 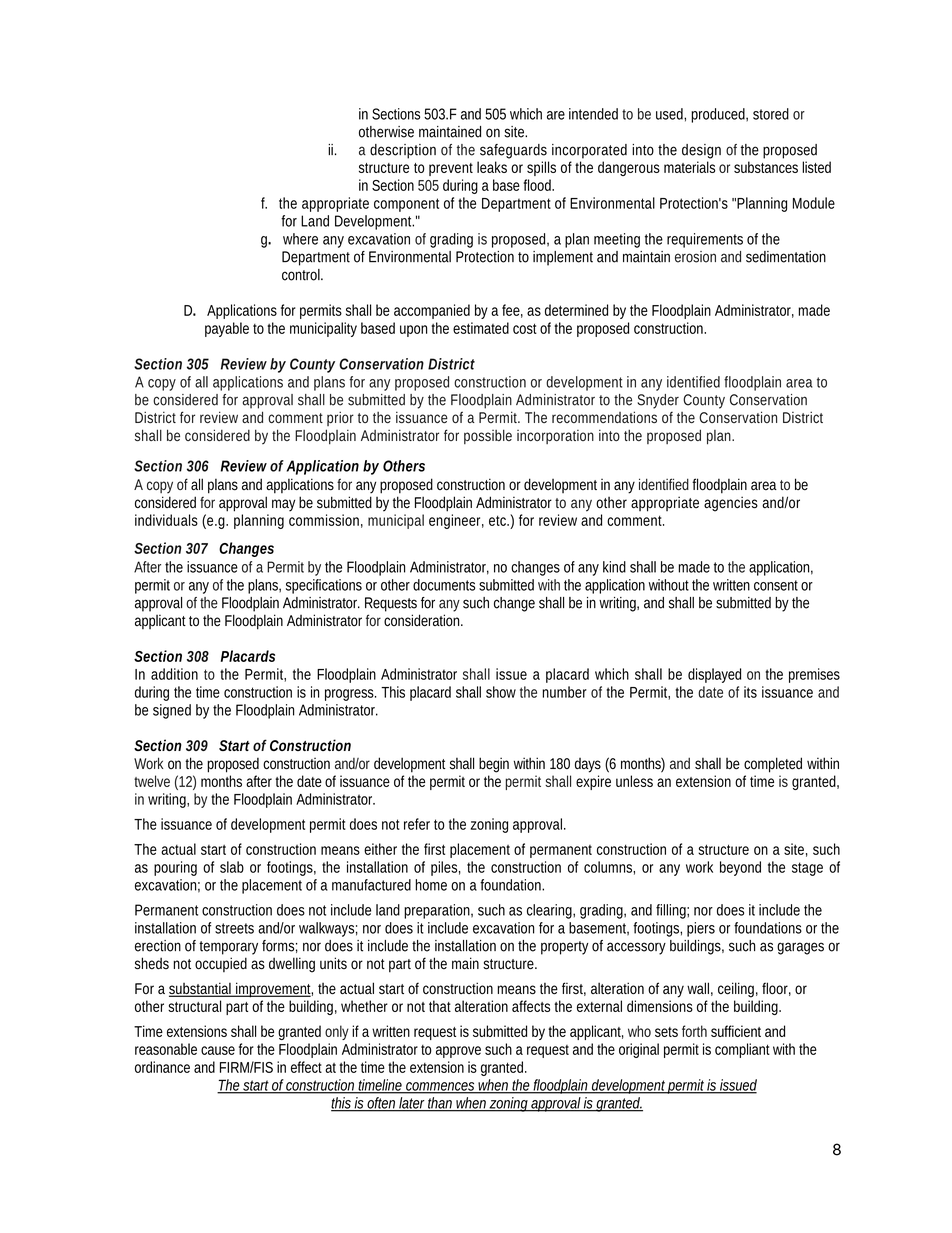 What do you see at coordinates (324, 586) in the page?
I see `specifications` at bounding box center [324, 586].
